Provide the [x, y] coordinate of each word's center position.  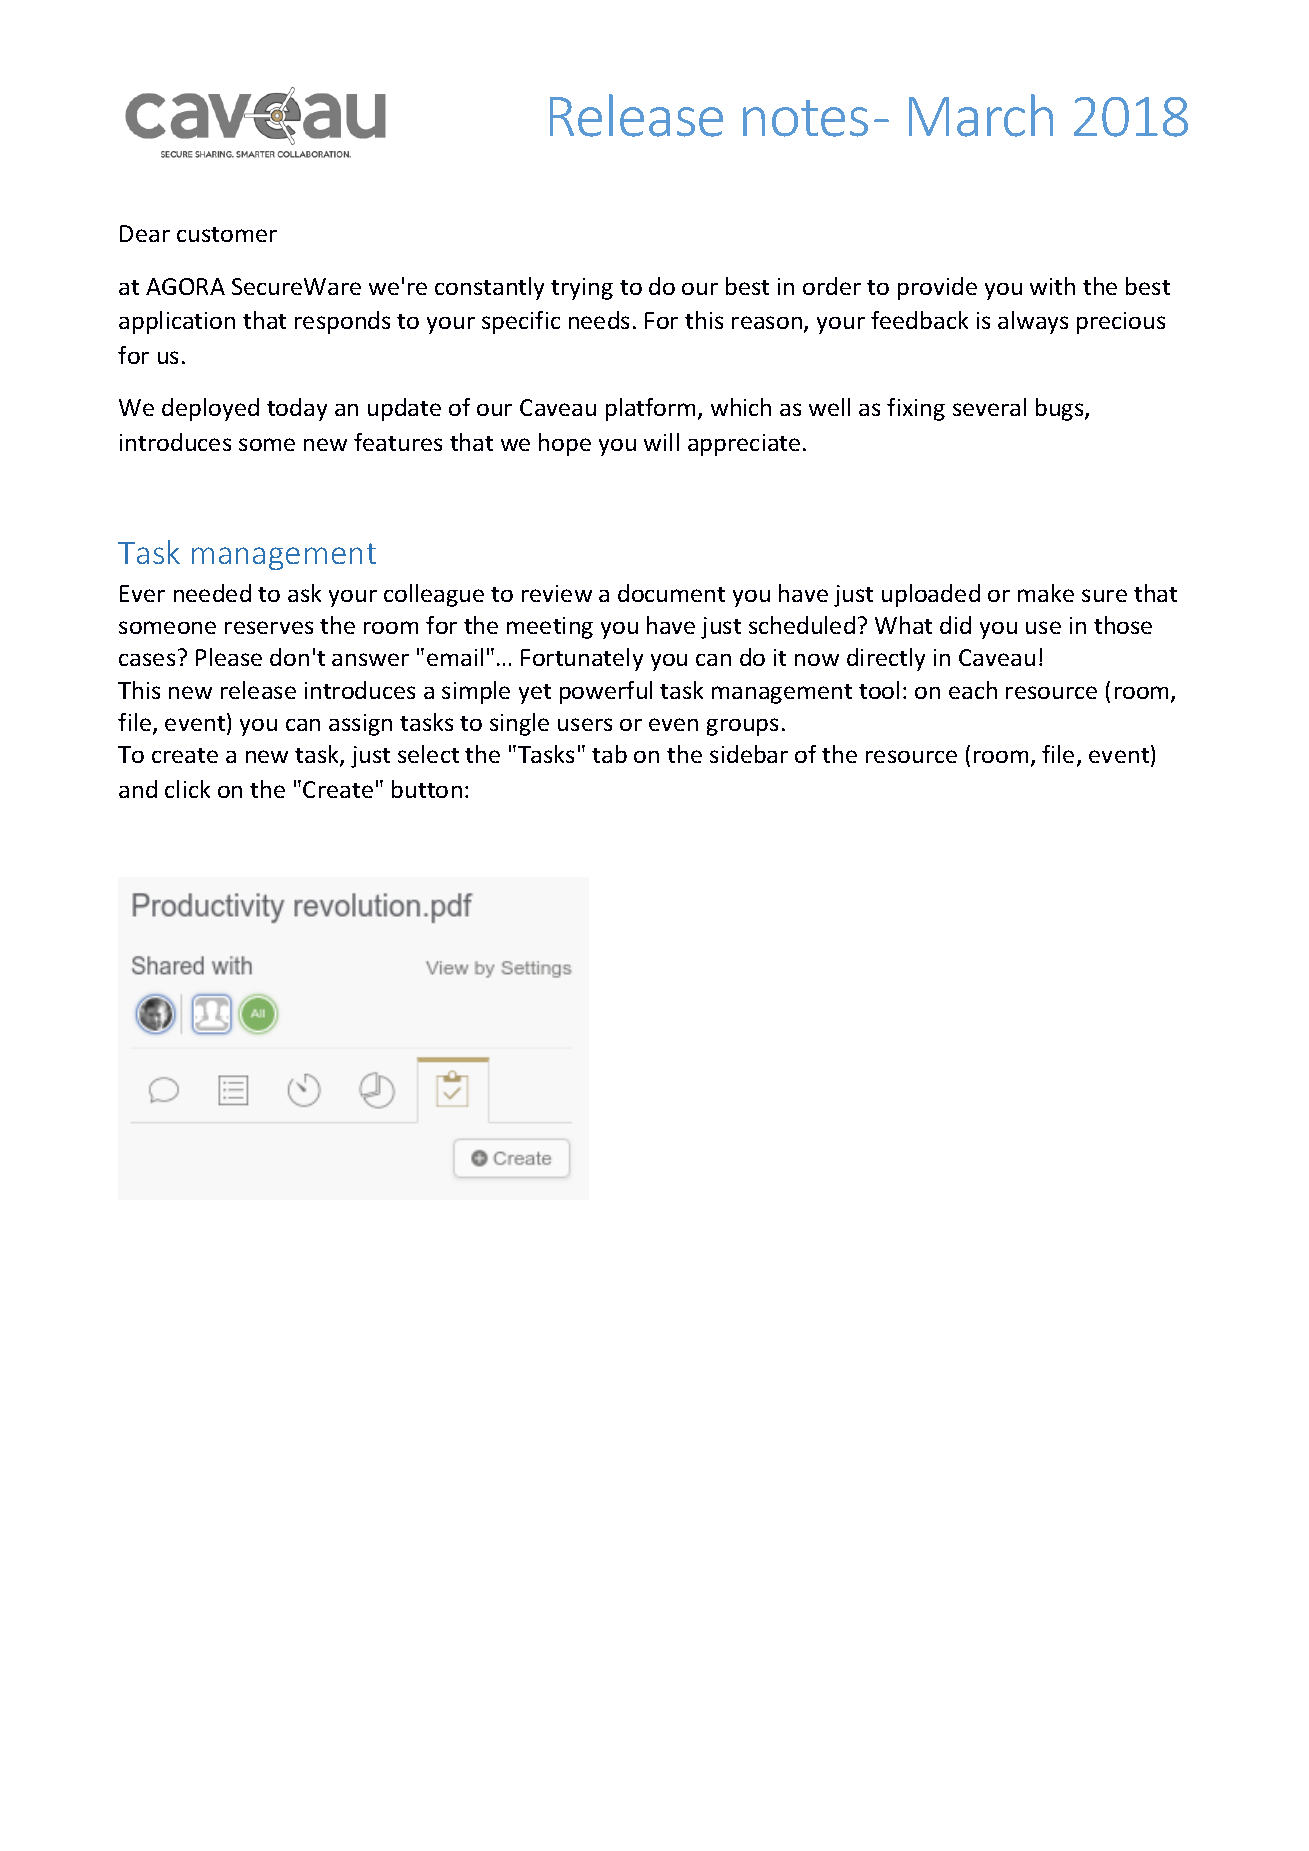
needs [599, 320]
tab [609, 754]
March [981, 115]
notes [805, 118]
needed [212, 593]
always [1033, 322]
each [973, 690]
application [177, 322]
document [671, 593]
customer [227, 234]
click [187, 789]
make [1046, 593]
